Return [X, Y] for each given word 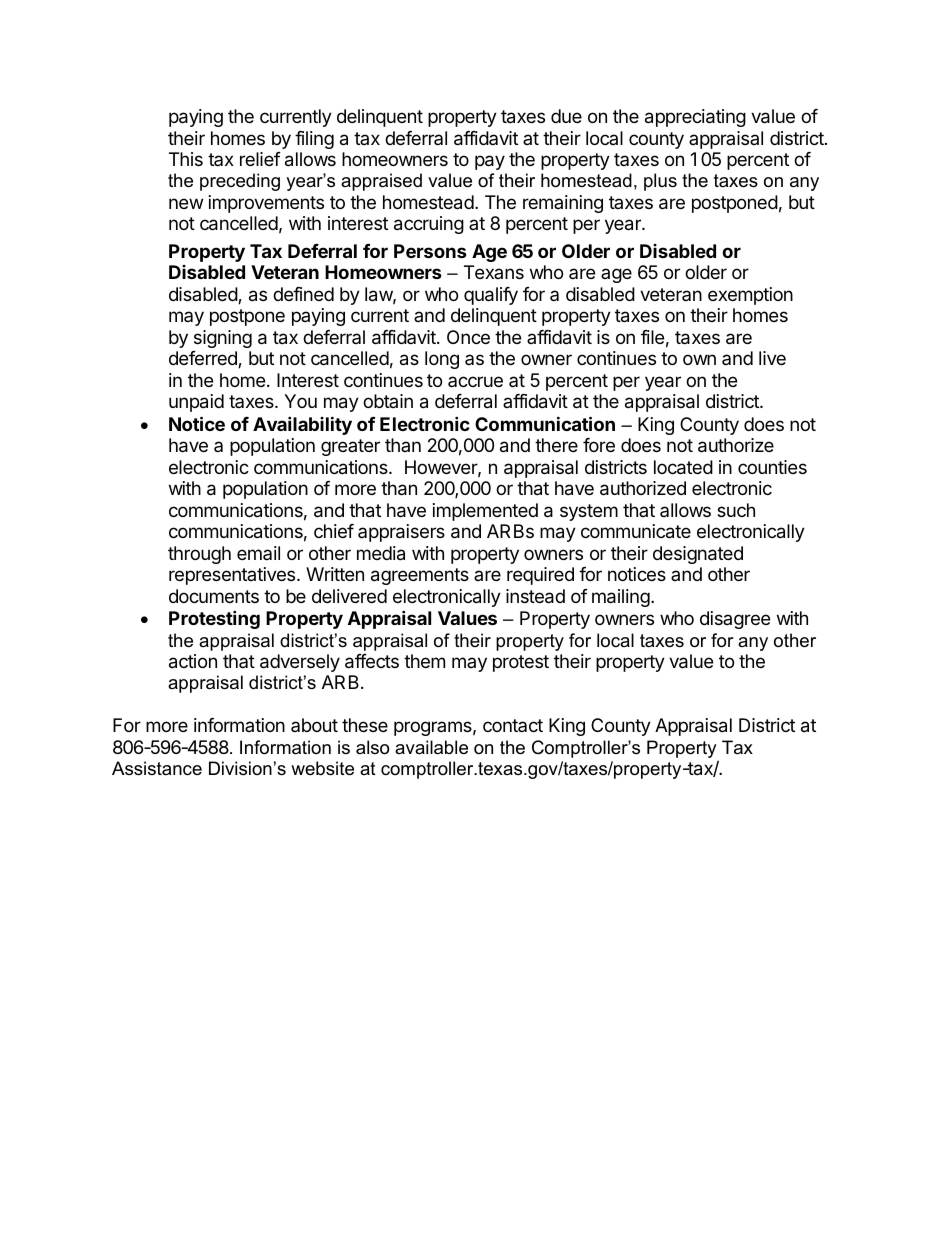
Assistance [157, 768]
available [431, 747]
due [566, 116]
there [556, 445]
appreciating [695, 118]
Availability [302, 425]
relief [260, 159]
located [683, 467]
